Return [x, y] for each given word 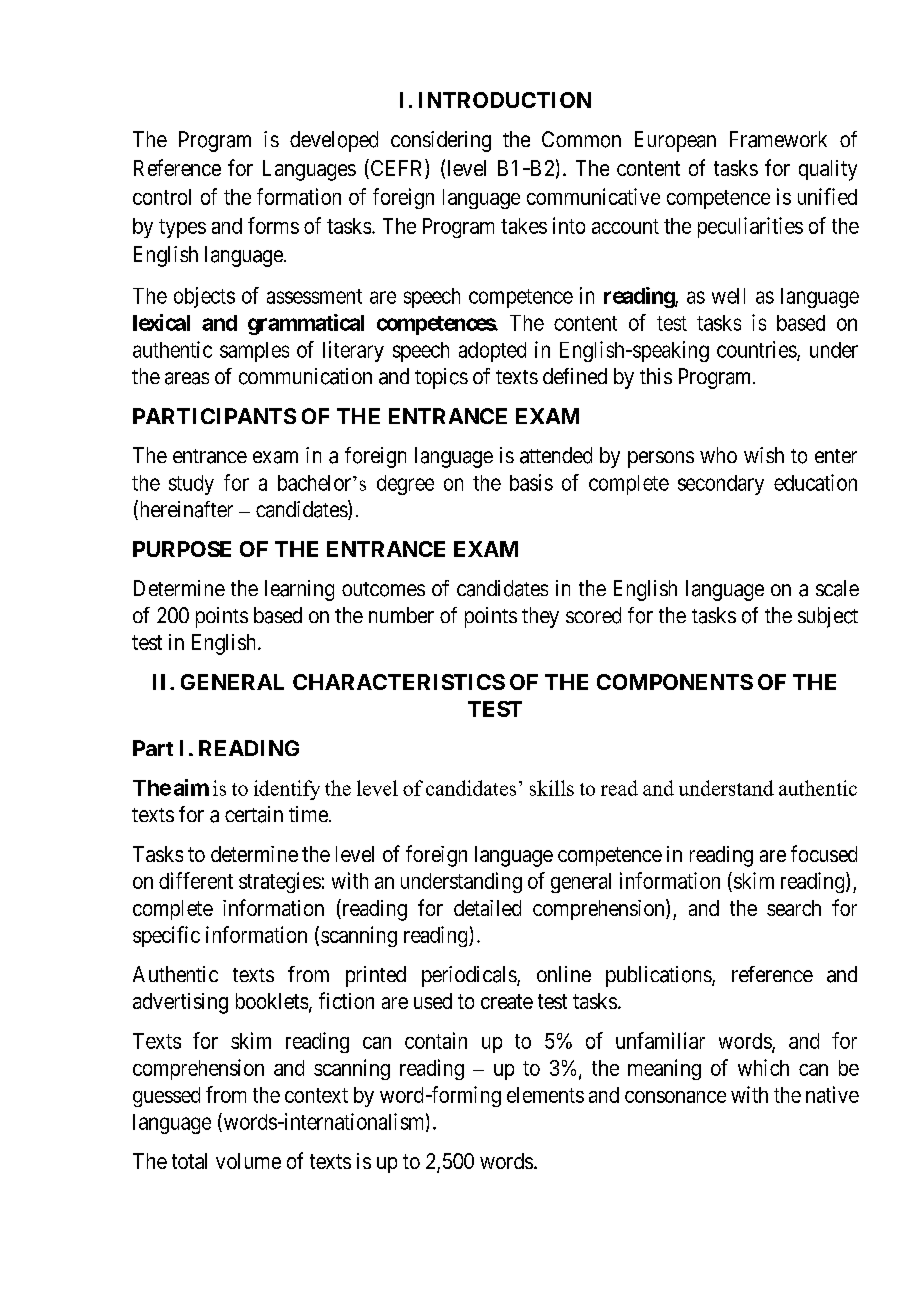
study [191, 485]
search [794, 908]
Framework [778, 139]
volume [248, 1161]
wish [764, 455]
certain [254, 814]
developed [334, 141]
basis [531, 482]
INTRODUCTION [505, 100]
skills [552, 788]
